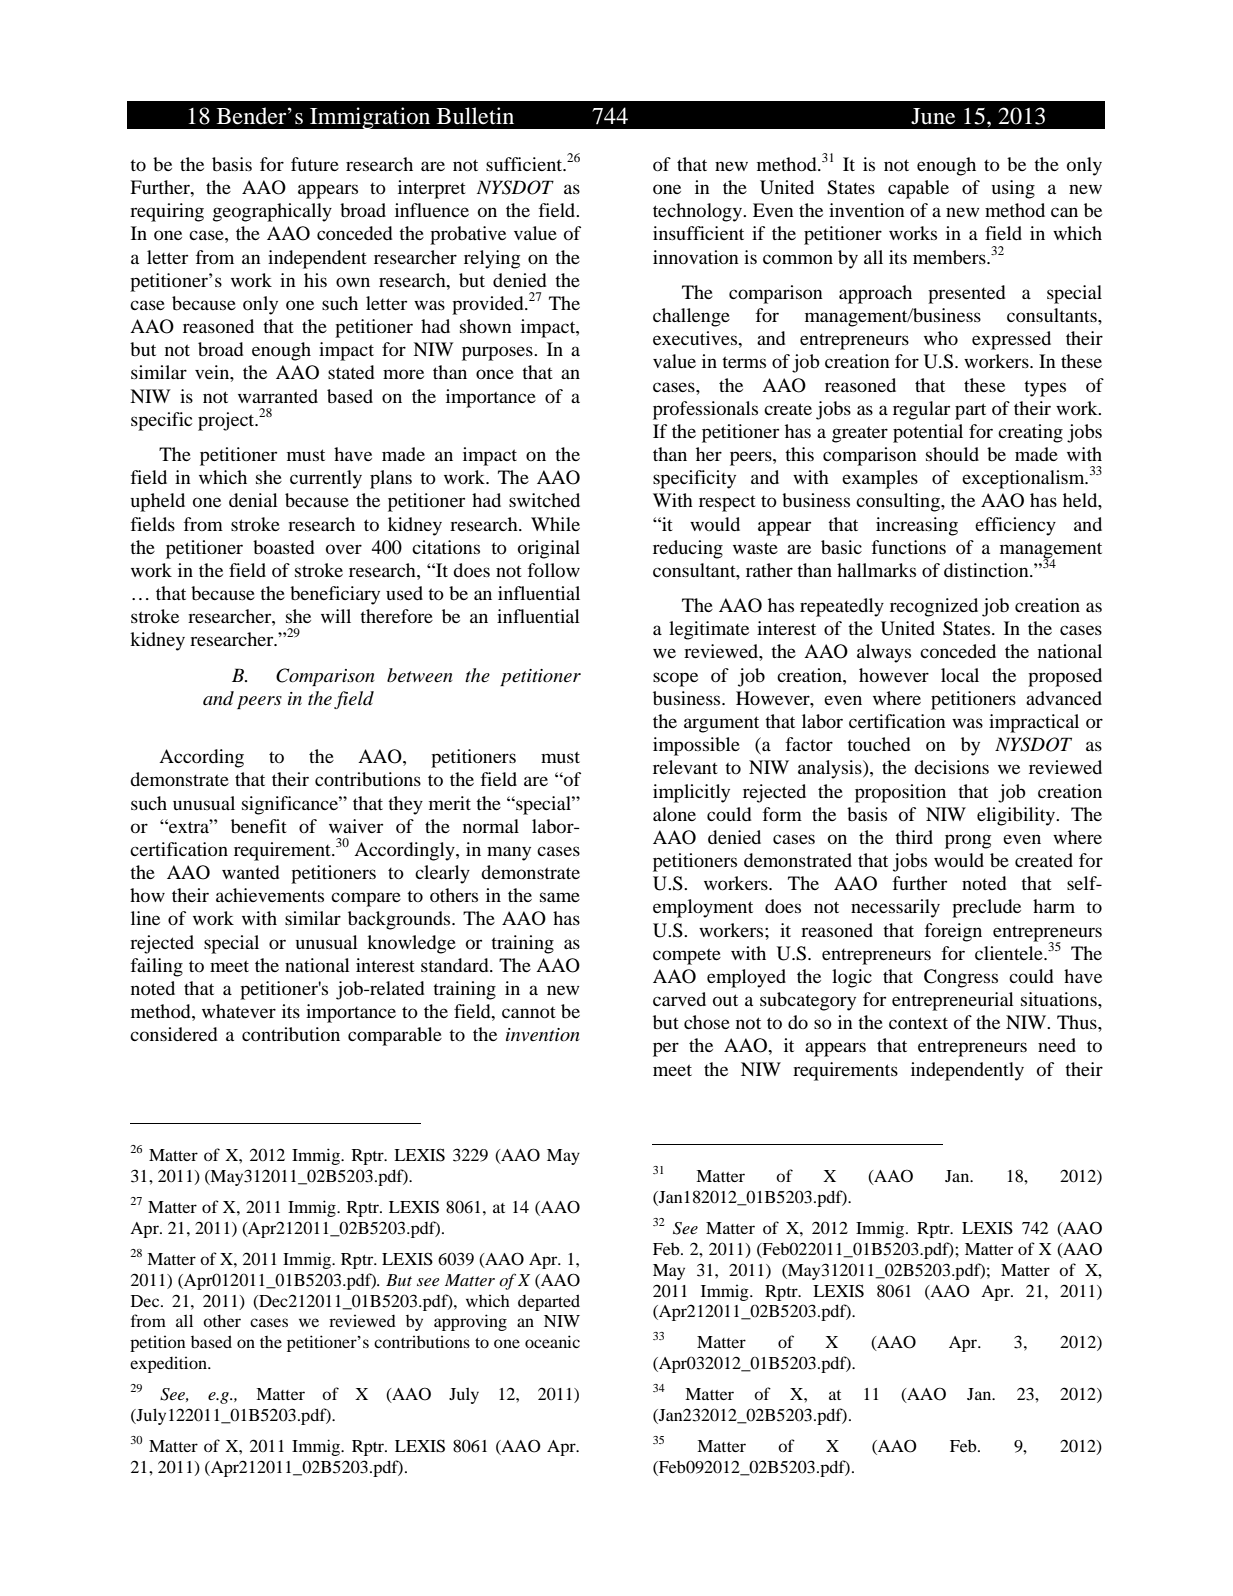  Describe the element at coordinates (270, 895) in the screenshot. I see `achievements` at that location.
